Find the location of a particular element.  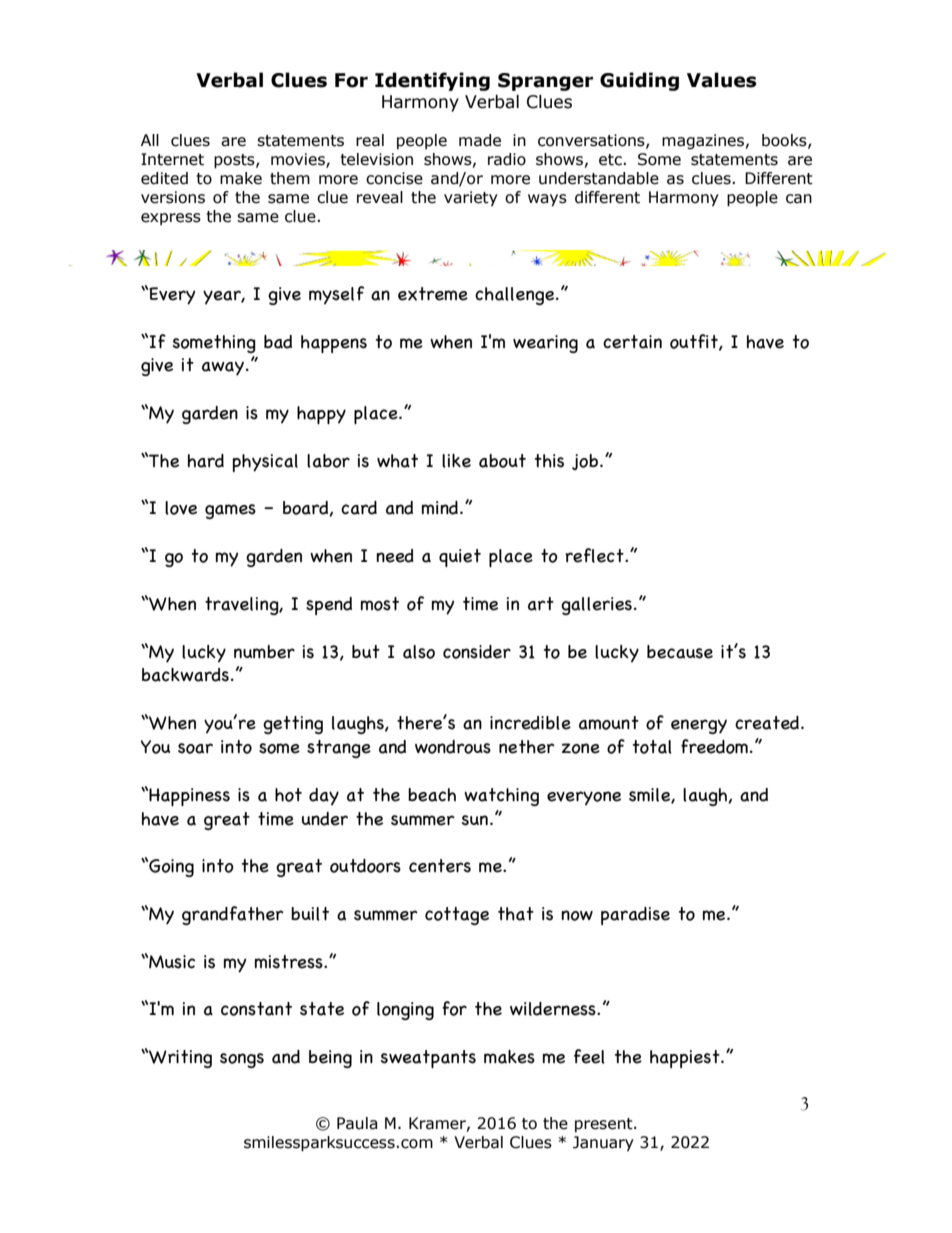

paradise is located at coordinates (635, 916).
